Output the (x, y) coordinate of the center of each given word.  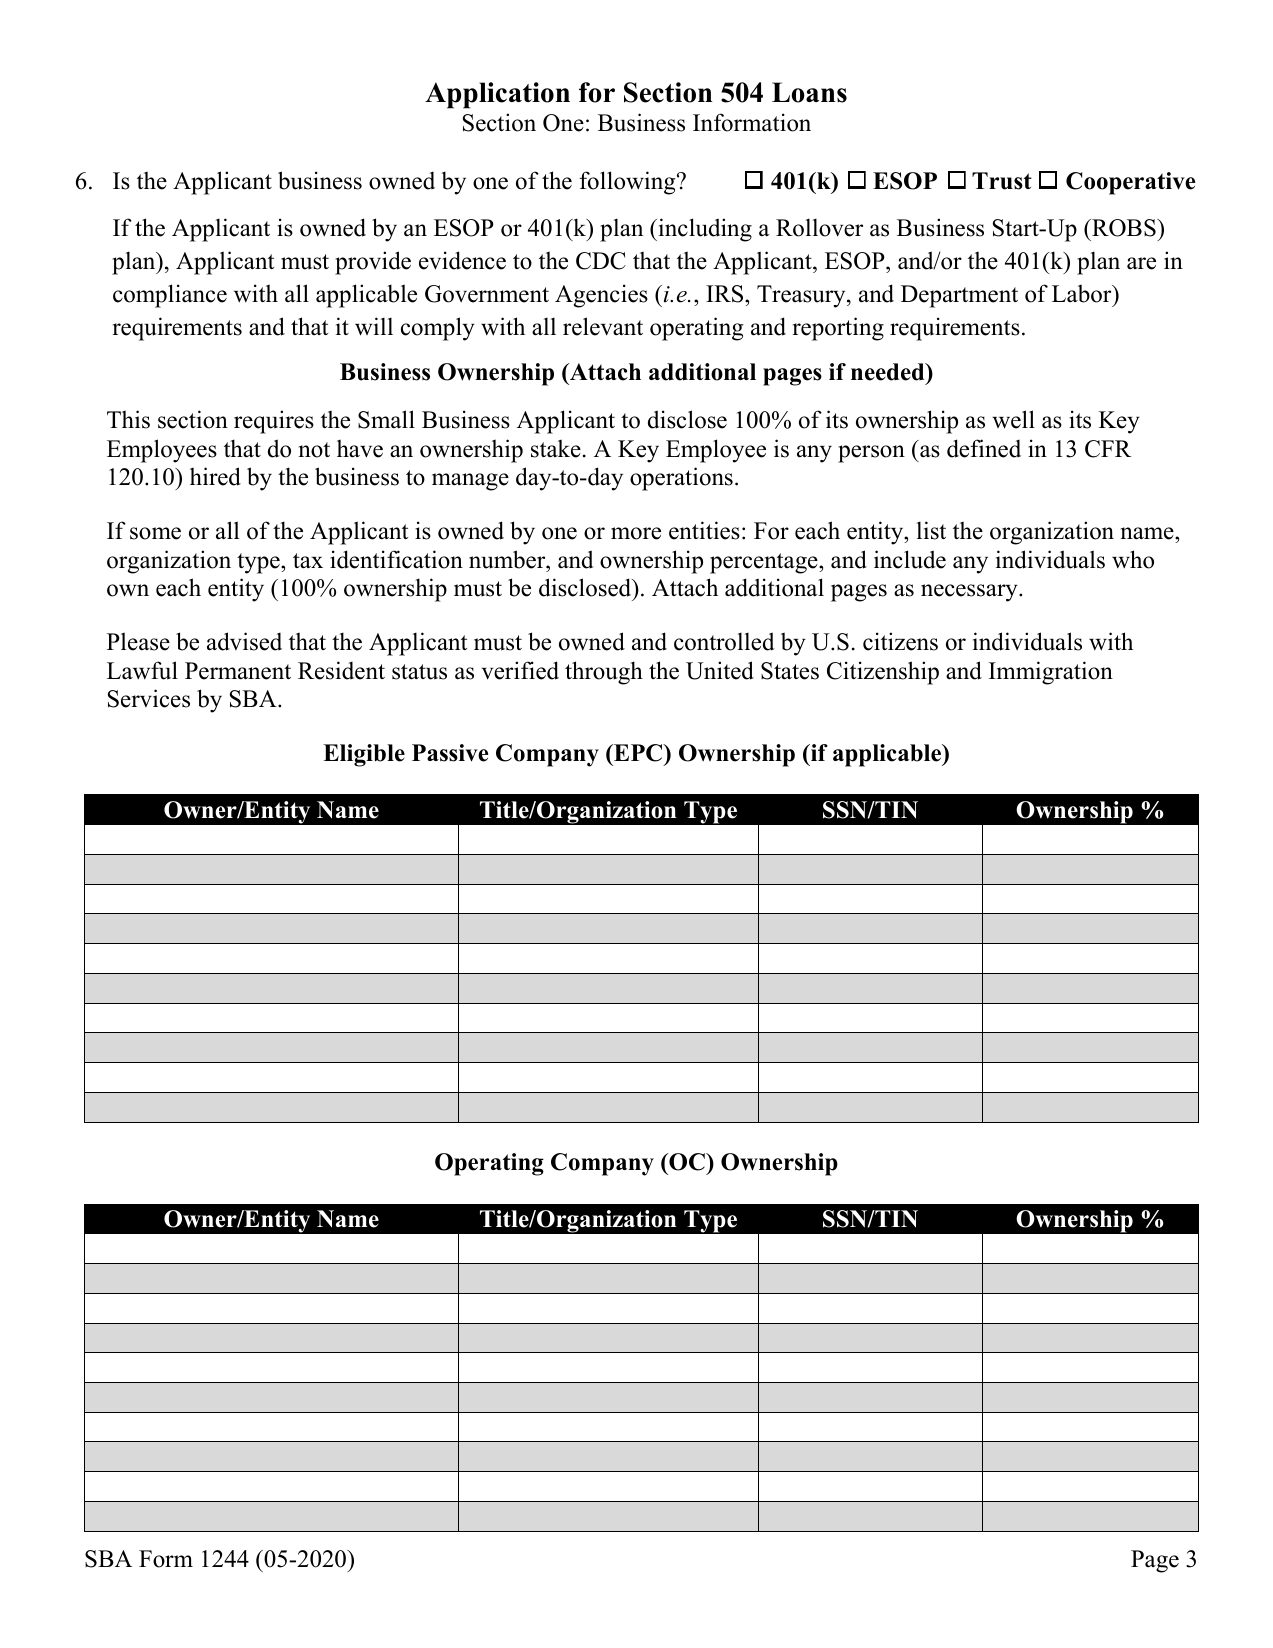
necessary (970, 593)
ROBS (1124, 228)
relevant (603, 326)
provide (373, 263)
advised (244, 641)
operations (681, 479)
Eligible (364, 755)
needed (889, 372)
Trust (1002, 181)
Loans (809, 92)
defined (984, 448)
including (704, 230)
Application (497, 95)
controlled (724, 641)
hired (215, 476)
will (374, 326)
